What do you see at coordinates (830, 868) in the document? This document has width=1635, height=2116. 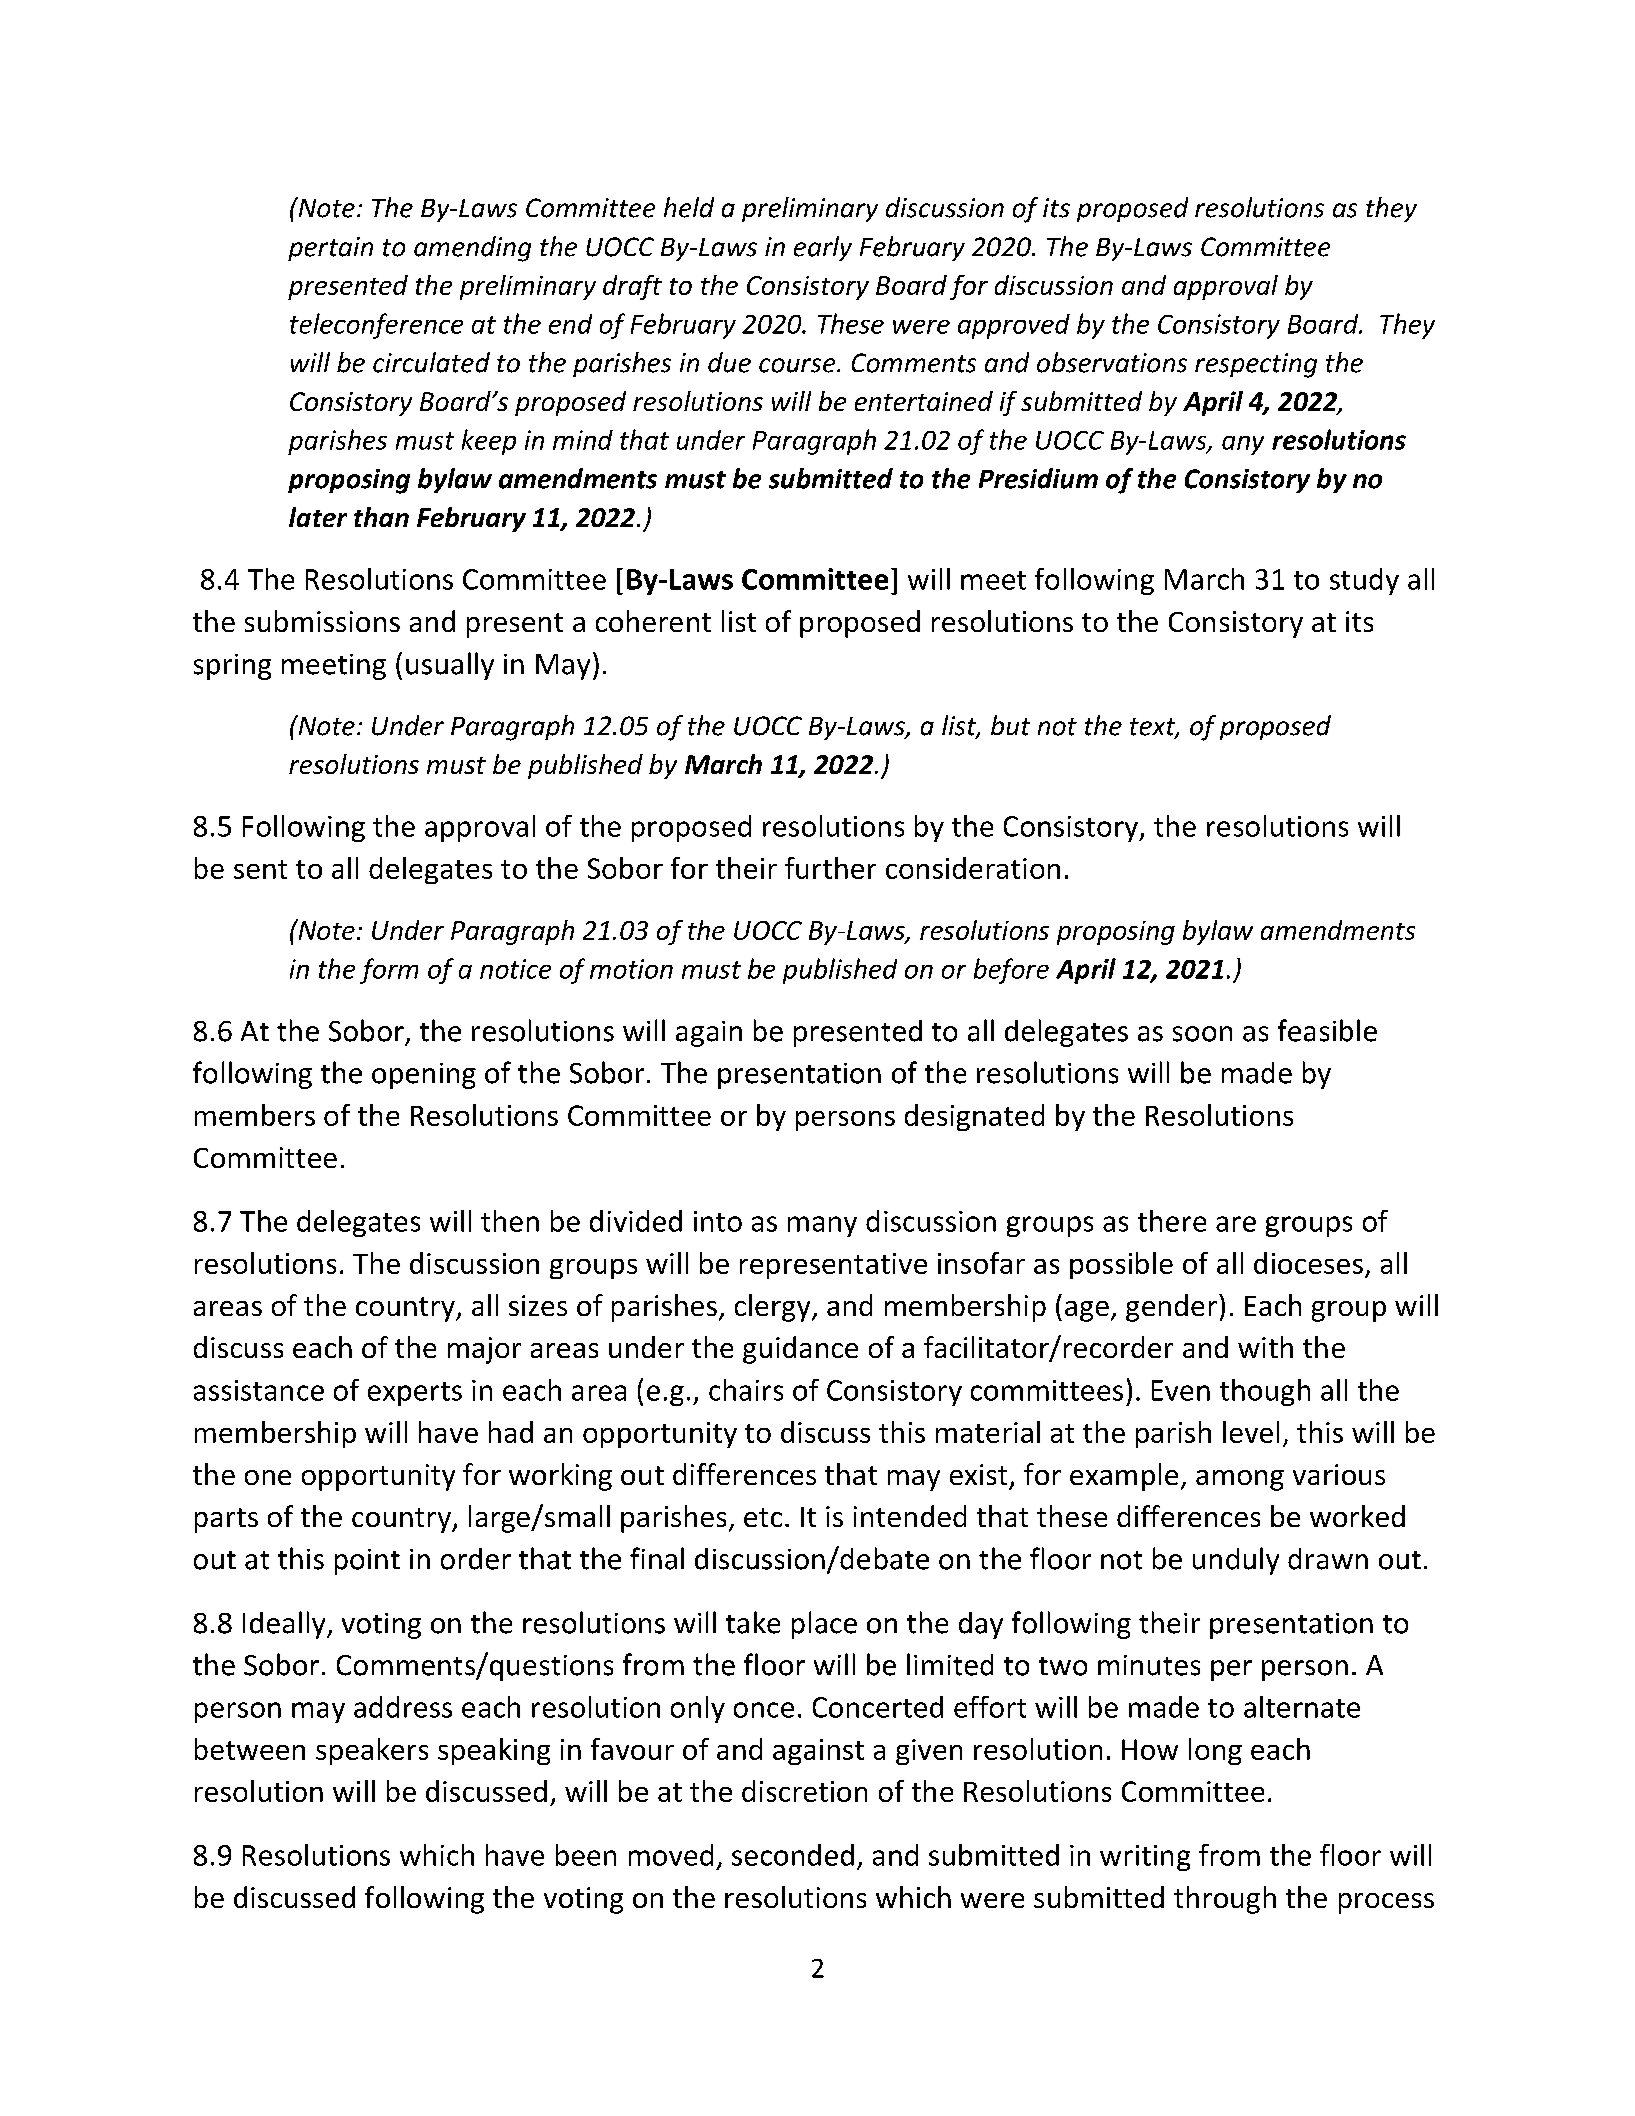 I see `further` at bounding box center [830, 868].
